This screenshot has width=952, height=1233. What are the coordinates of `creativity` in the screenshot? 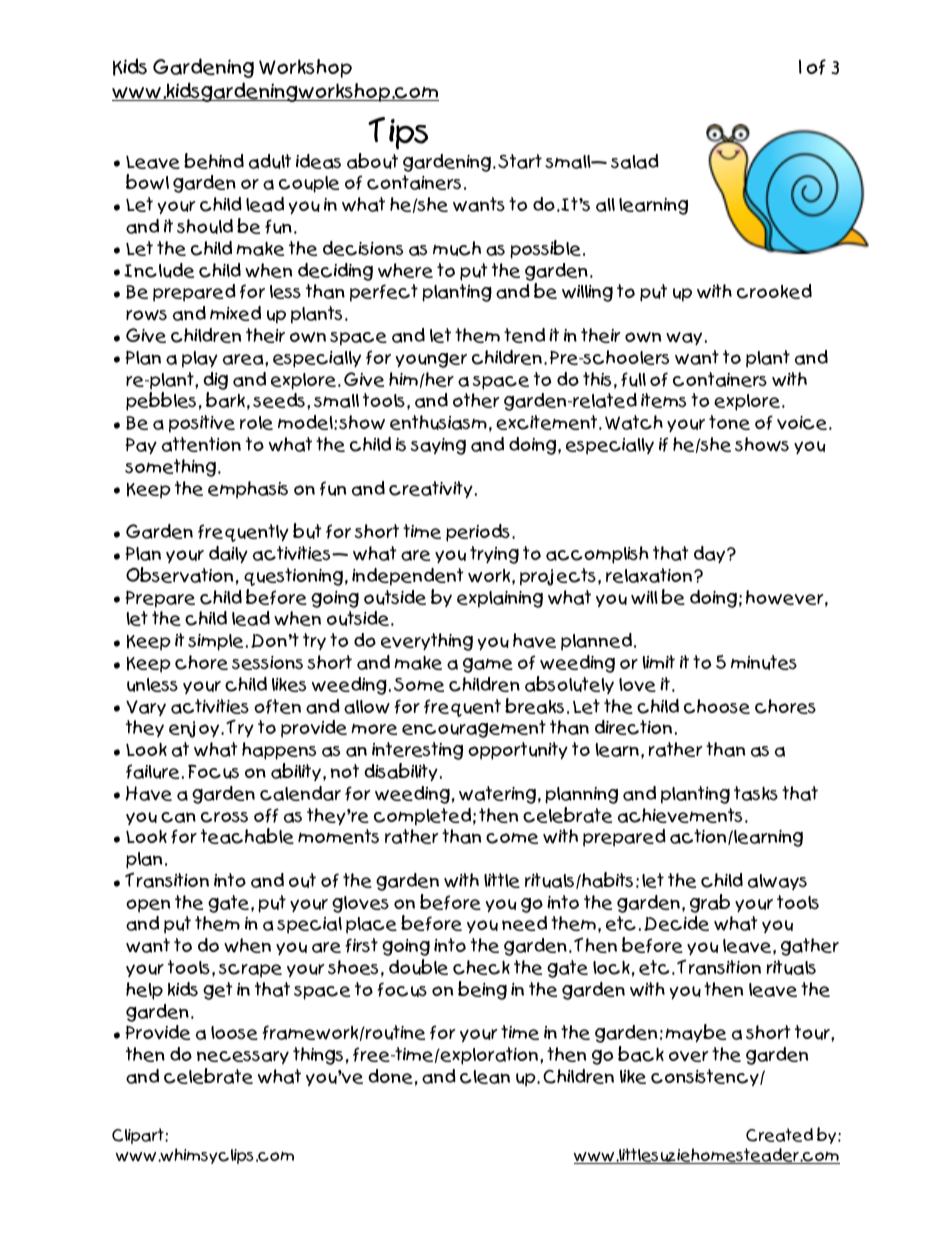 It's located at (431, 490).
